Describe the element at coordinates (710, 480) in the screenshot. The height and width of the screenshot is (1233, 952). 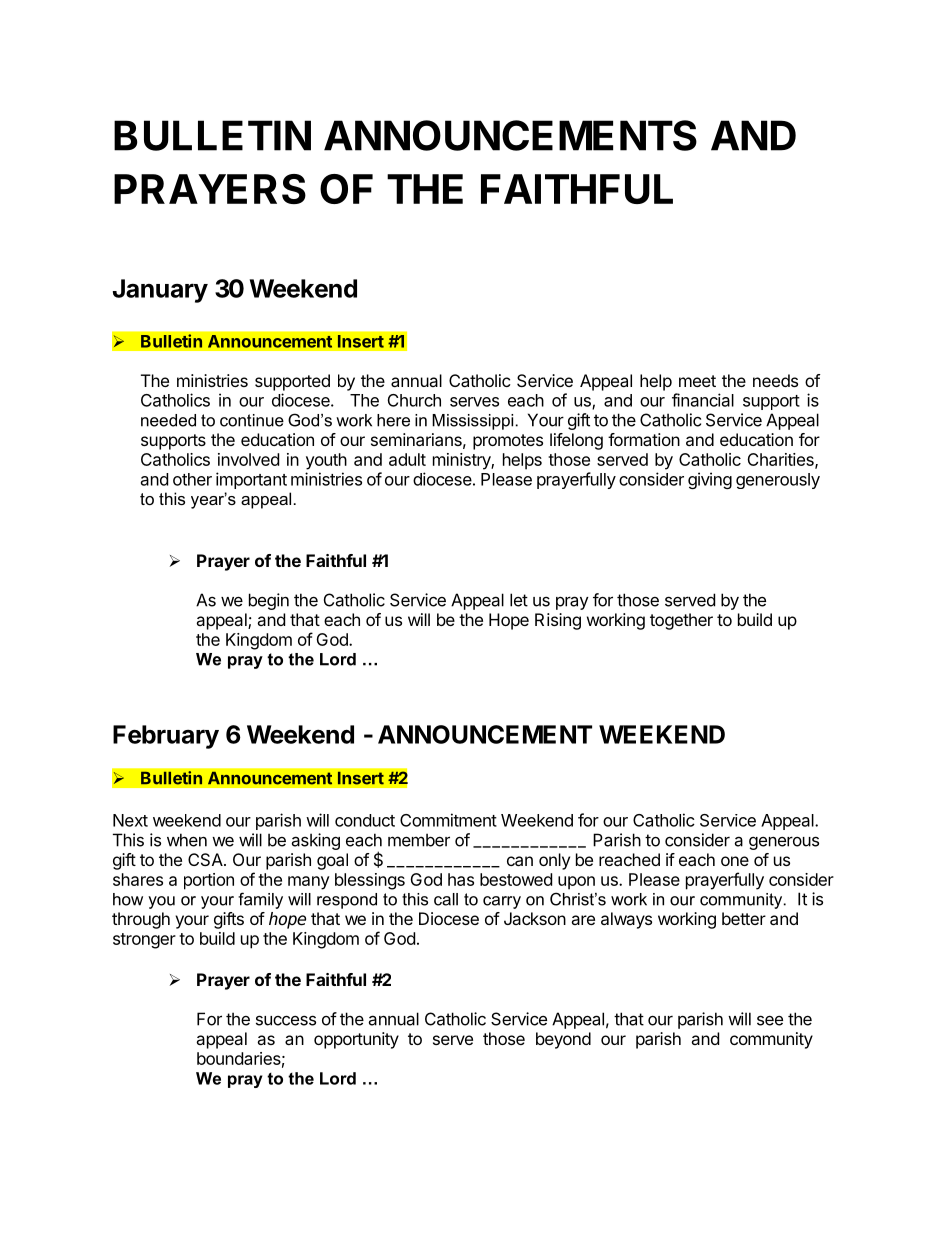
I see `giving` at that location.
